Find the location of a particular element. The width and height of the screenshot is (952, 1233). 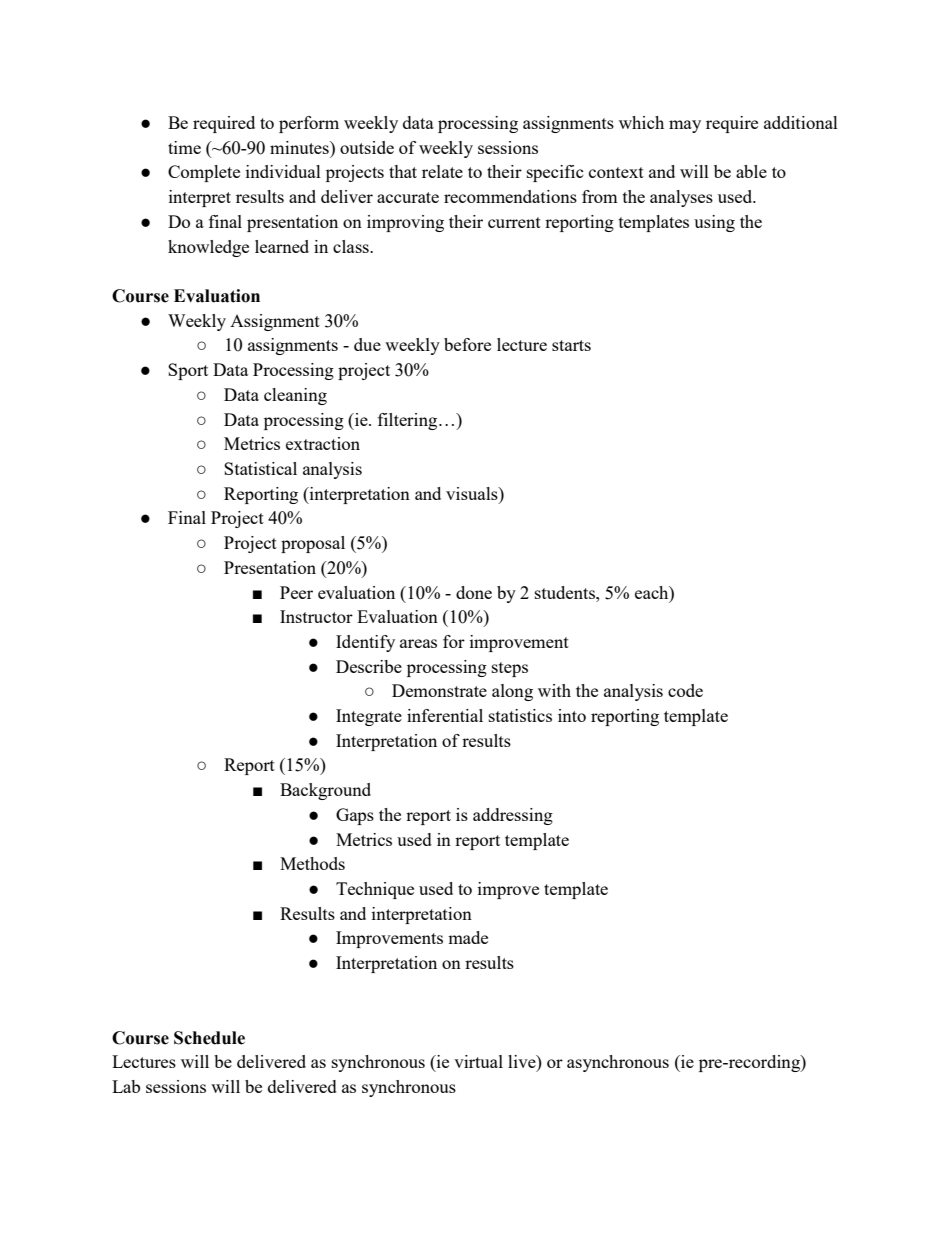

Schedule is located at coordinates (209, 1038).
